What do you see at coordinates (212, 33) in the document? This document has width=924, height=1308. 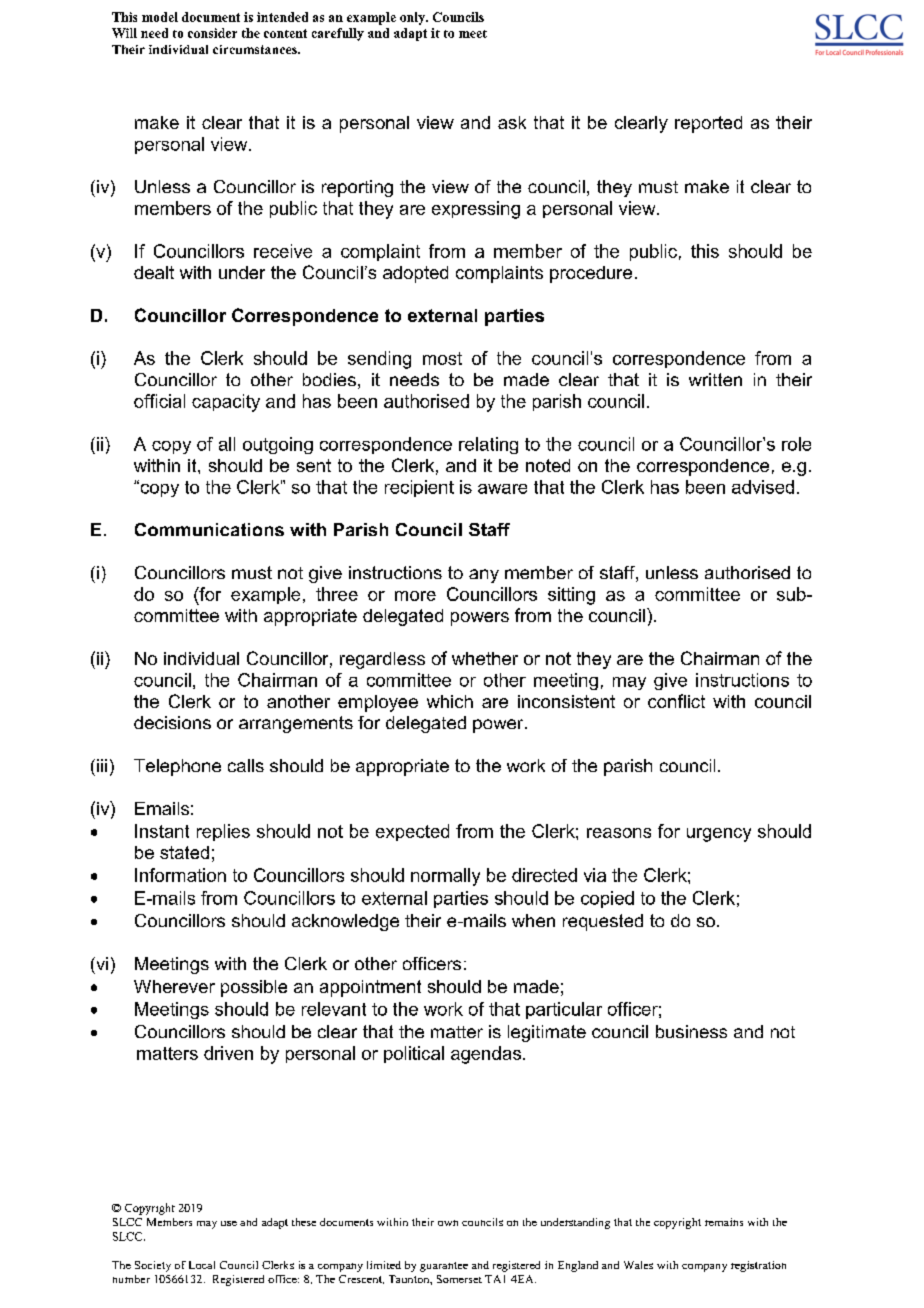 I see `consider` at bounding box center [212, 33].
